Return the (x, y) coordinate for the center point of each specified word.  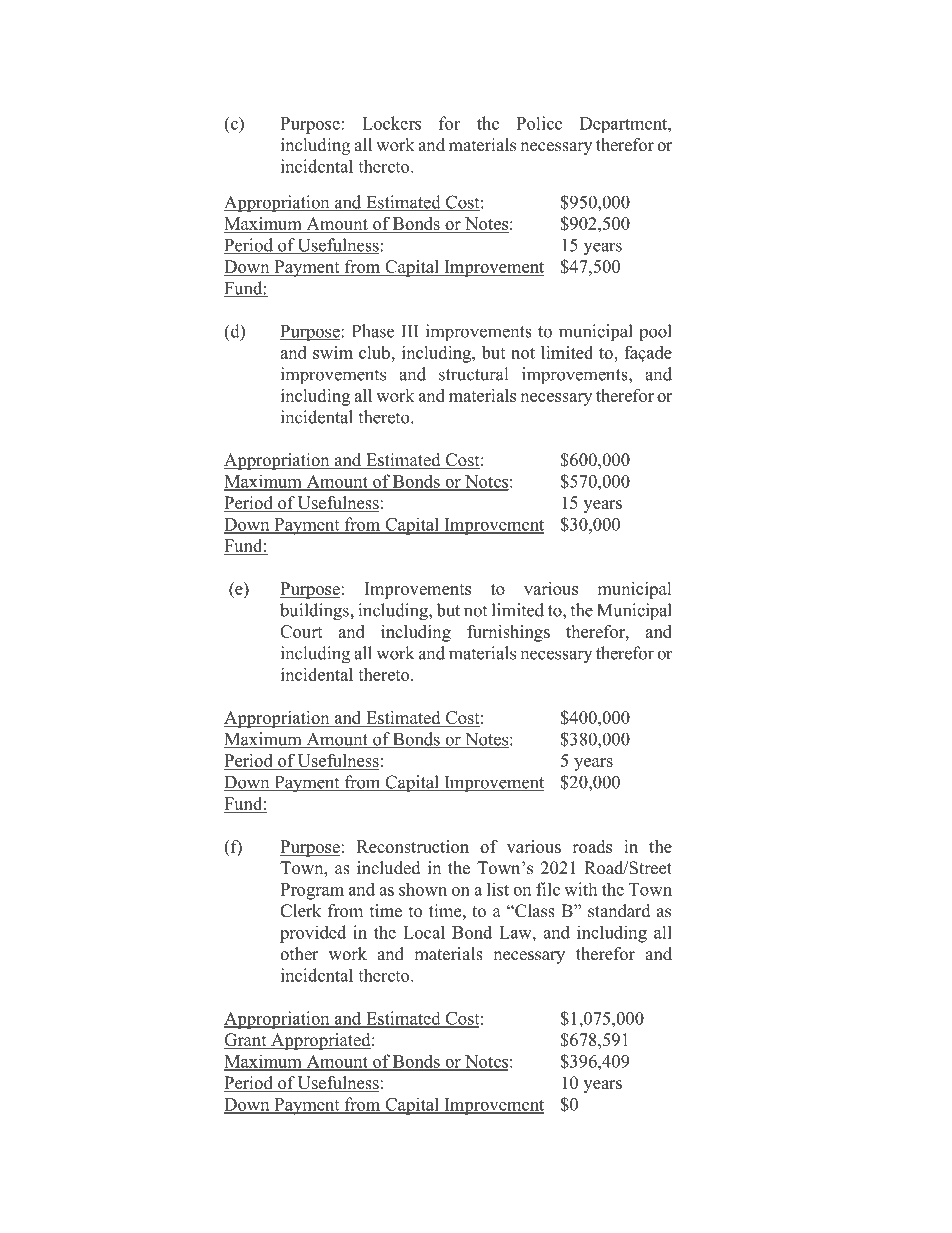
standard (619, 911)
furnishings (508, 633)
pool (655, 333)
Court (301, 631)
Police (539, 123)
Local (424, 932)
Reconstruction (413, 846)
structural (473, 374)
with (580, 889)
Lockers (391, 123)
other (299, 954)
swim (333, 352)
